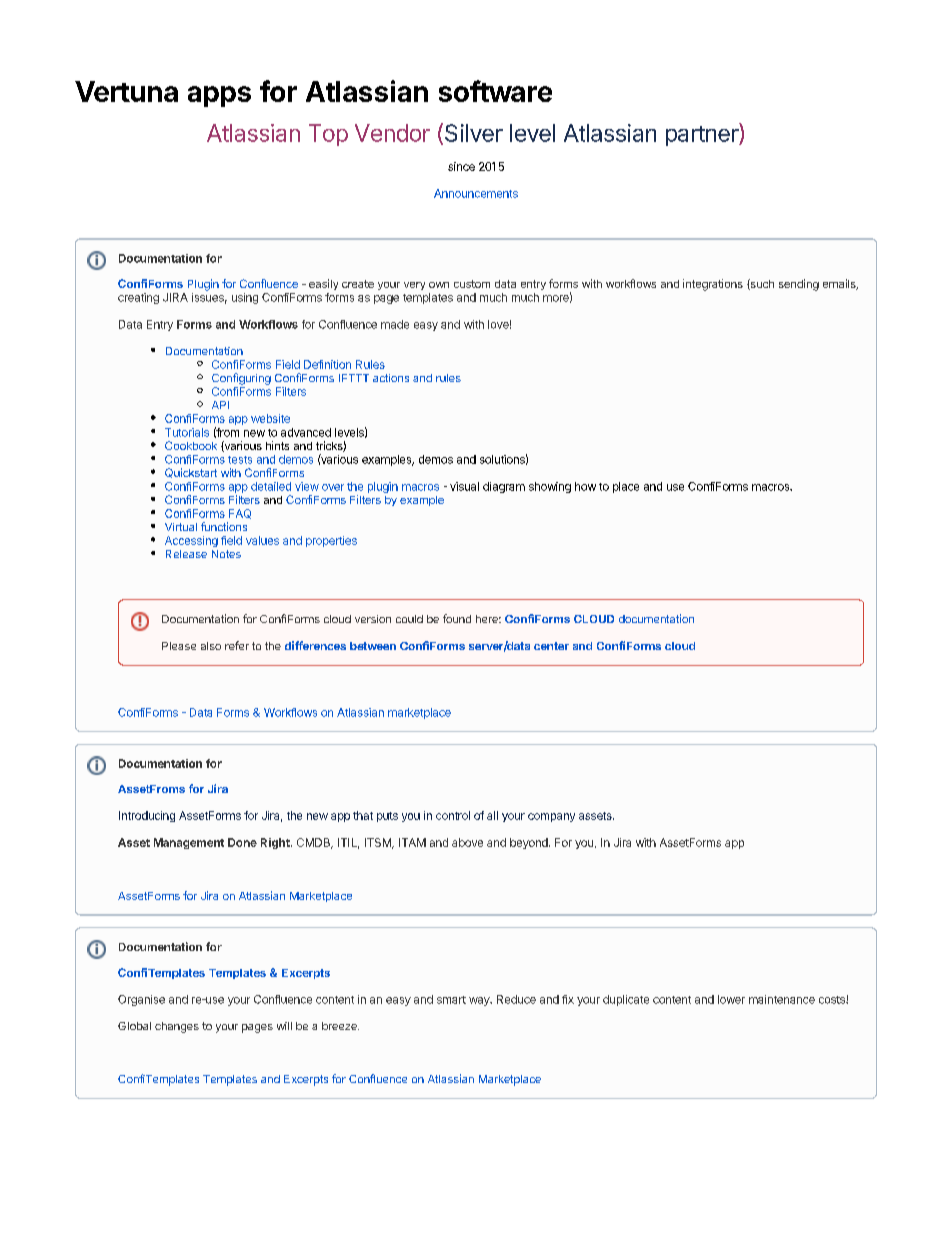 Image resolution: width=952 pixels, height=1233 pixels. Describe the element at coordinates (495, 91) in the page. I see `software` at that location.
